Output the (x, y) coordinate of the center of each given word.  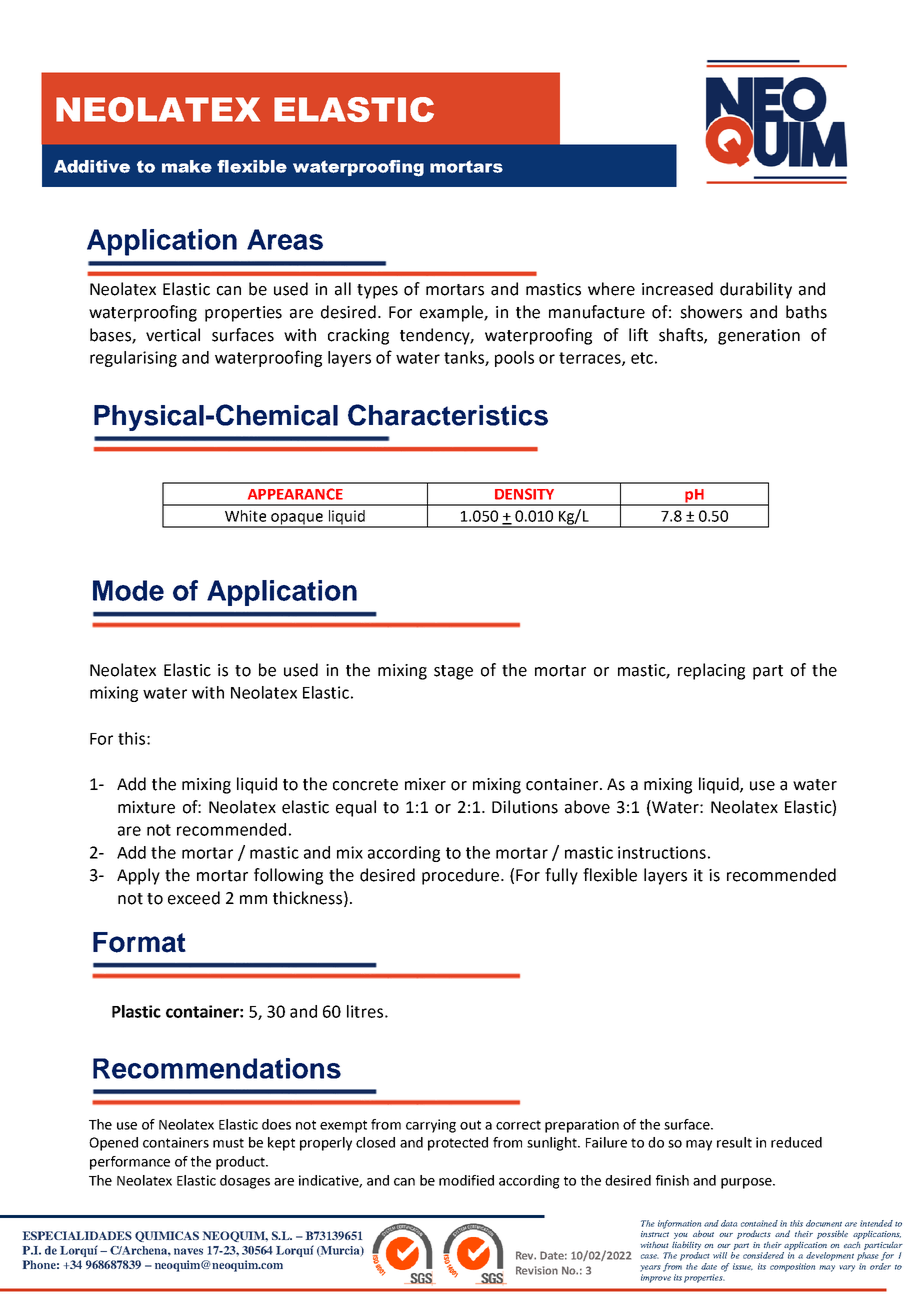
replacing (711, 671)
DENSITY (524, 494)
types (377, 291)
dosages (245, 1182)
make (187, 166)
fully (561, 876)
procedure (460, 876)
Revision (537, 1270)
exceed (194, 898)
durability (756, 290)
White (245, 516)
